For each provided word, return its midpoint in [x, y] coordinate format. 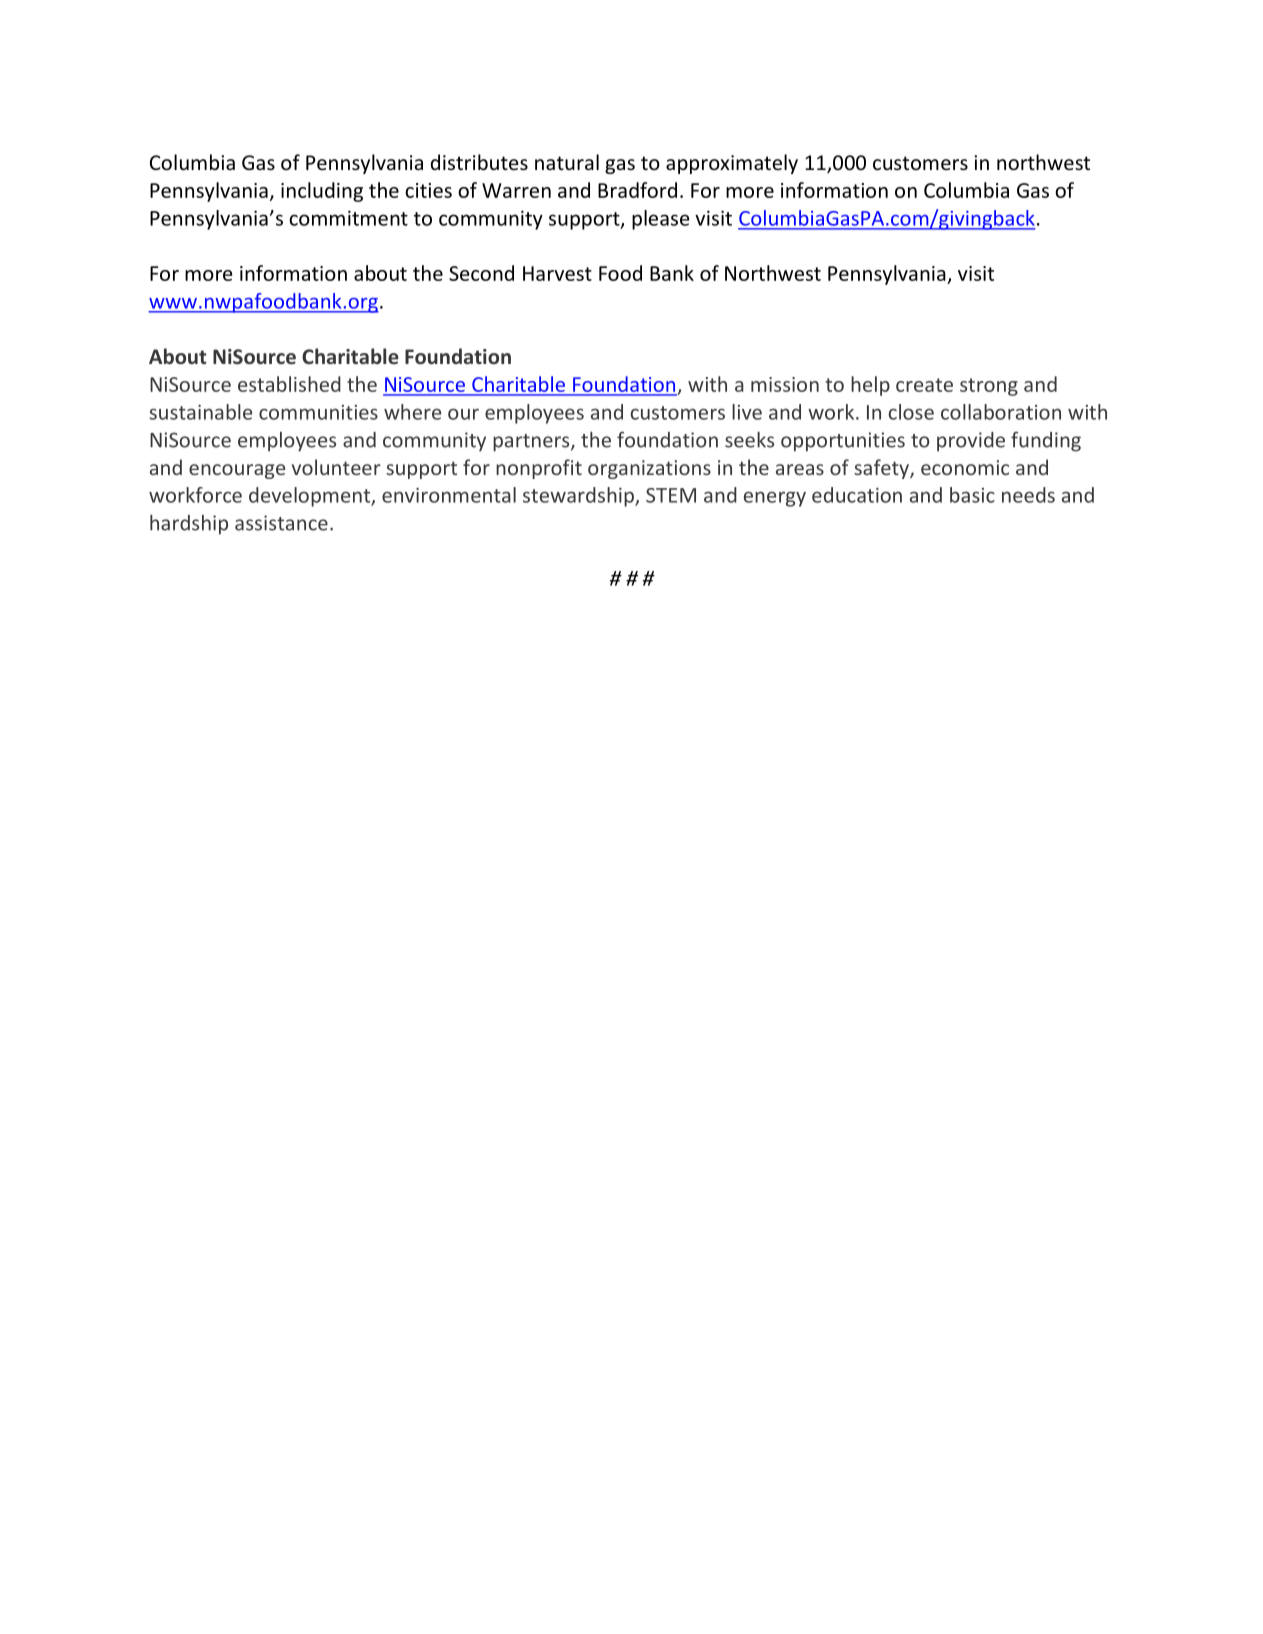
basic [972, 495]
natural [567, 162]
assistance [281, 523]
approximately [732, 164]
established [289, 384]
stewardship [579, 497]
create [924, 385]
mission [785, 384]
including [322, 192]
